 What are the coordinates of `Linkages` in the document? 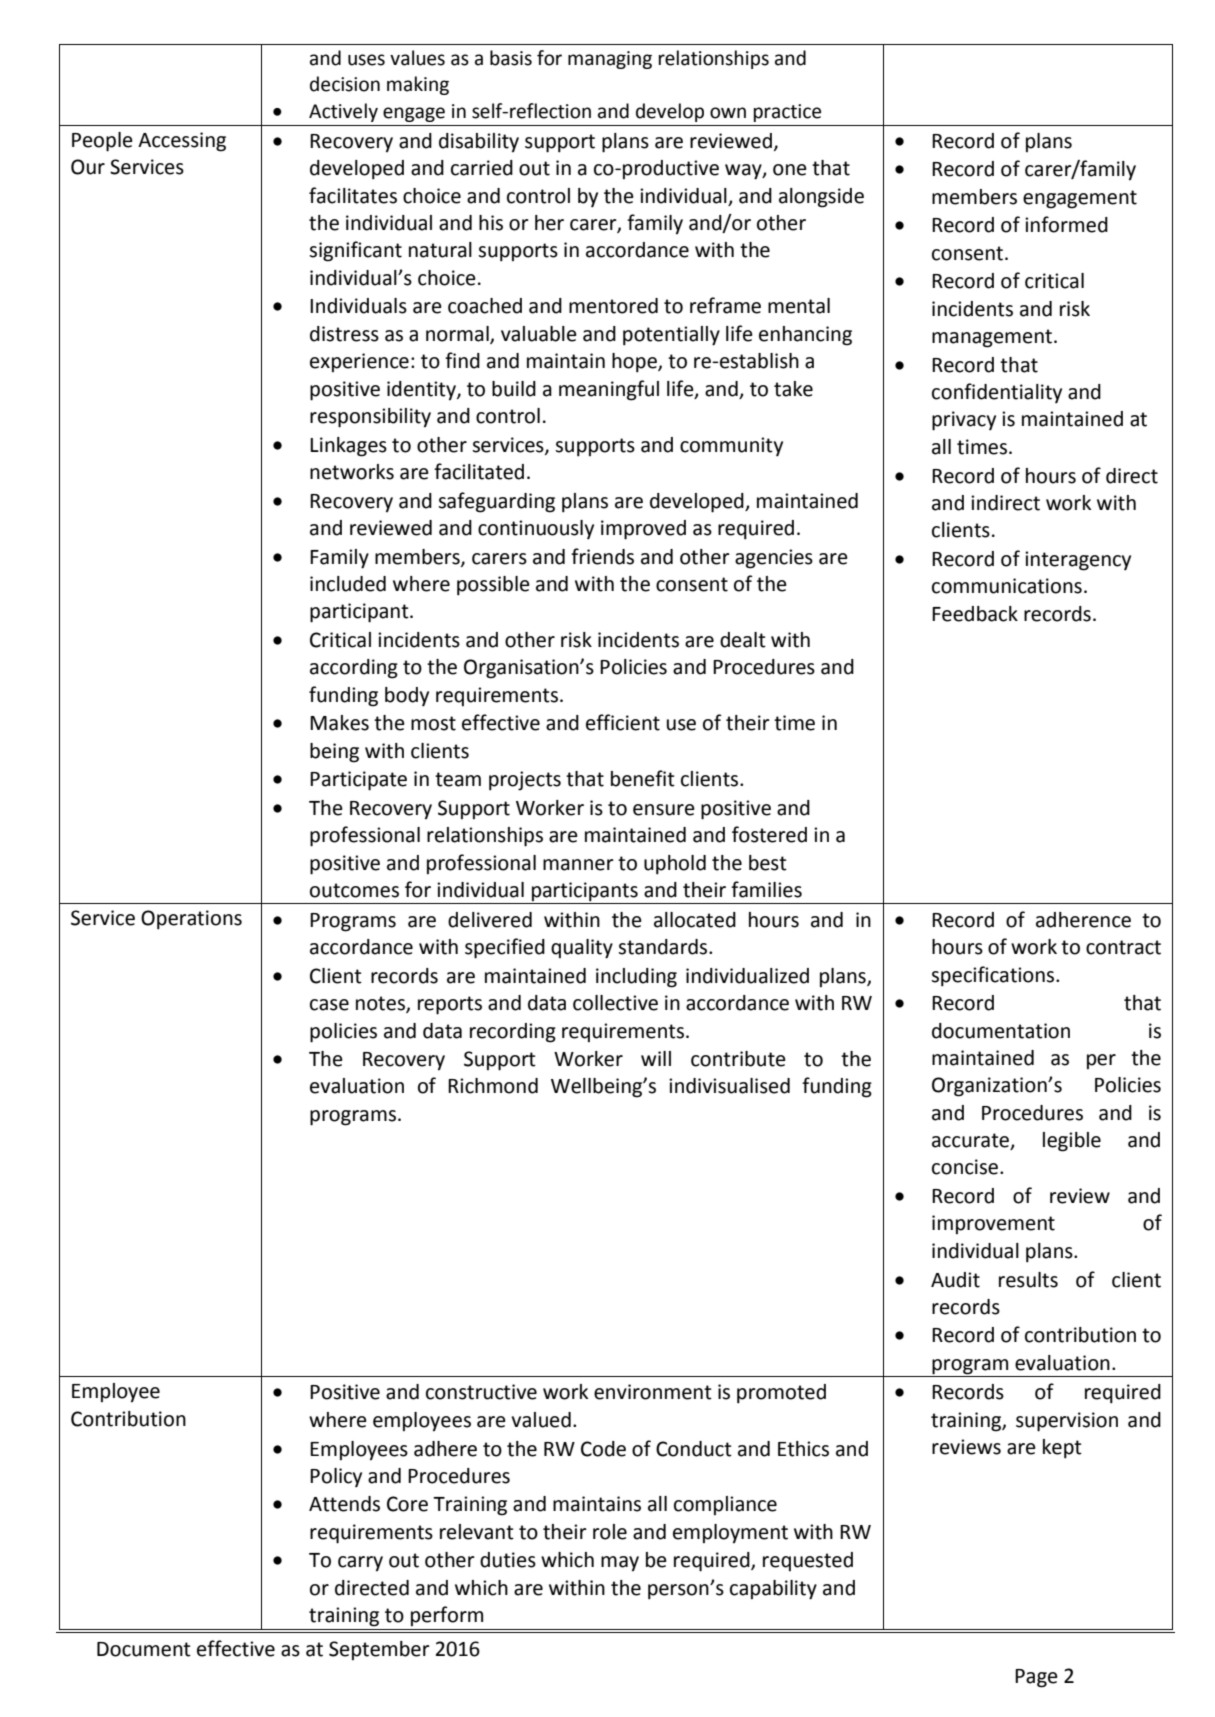 It's located at (348, 447).
